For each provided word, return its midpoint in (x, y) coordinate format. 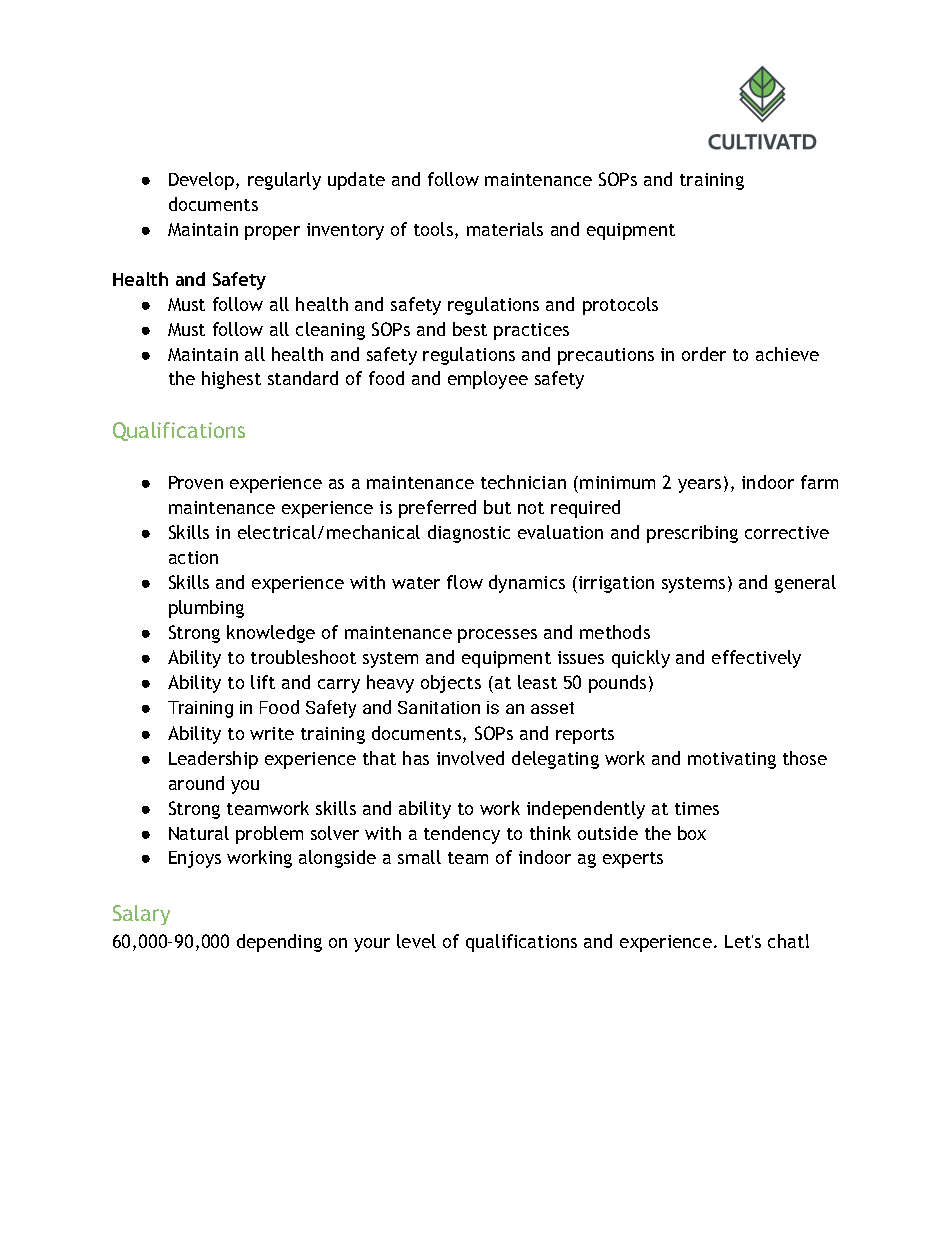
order (704, 354)
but (497, 507)
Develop (203, 181)
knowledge (271, 634)
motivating (732, 760)
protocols (620, 306)
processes (497, 636)
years (699, 486)
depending (279, 943)
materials (505, 229)
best (470, 329)
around (196, 783)
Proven (196, 482)
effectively (756, 659)
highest (231, 380)
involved (470, 758)
